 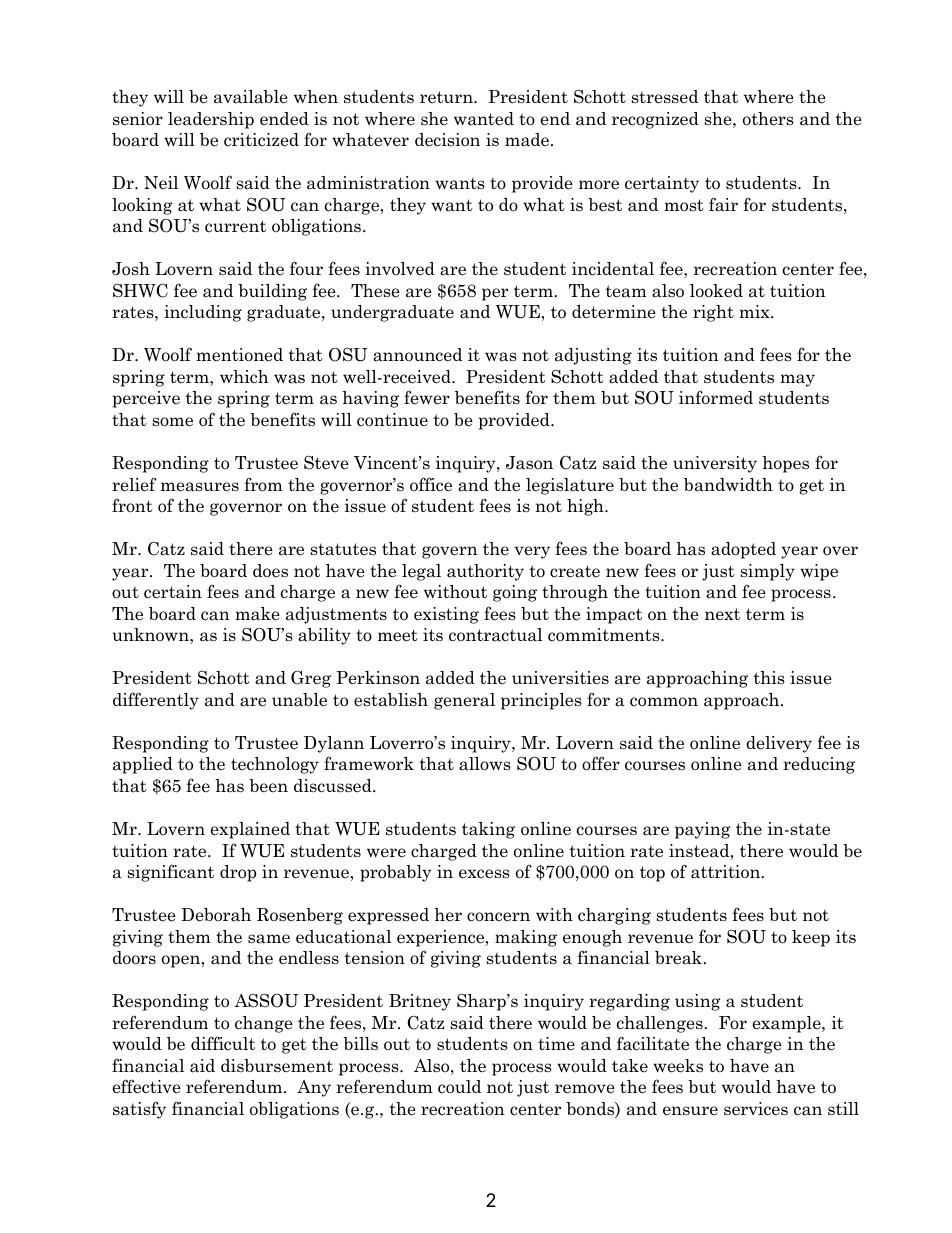 I want to click on difficult, so click(x=223, y=1043).
